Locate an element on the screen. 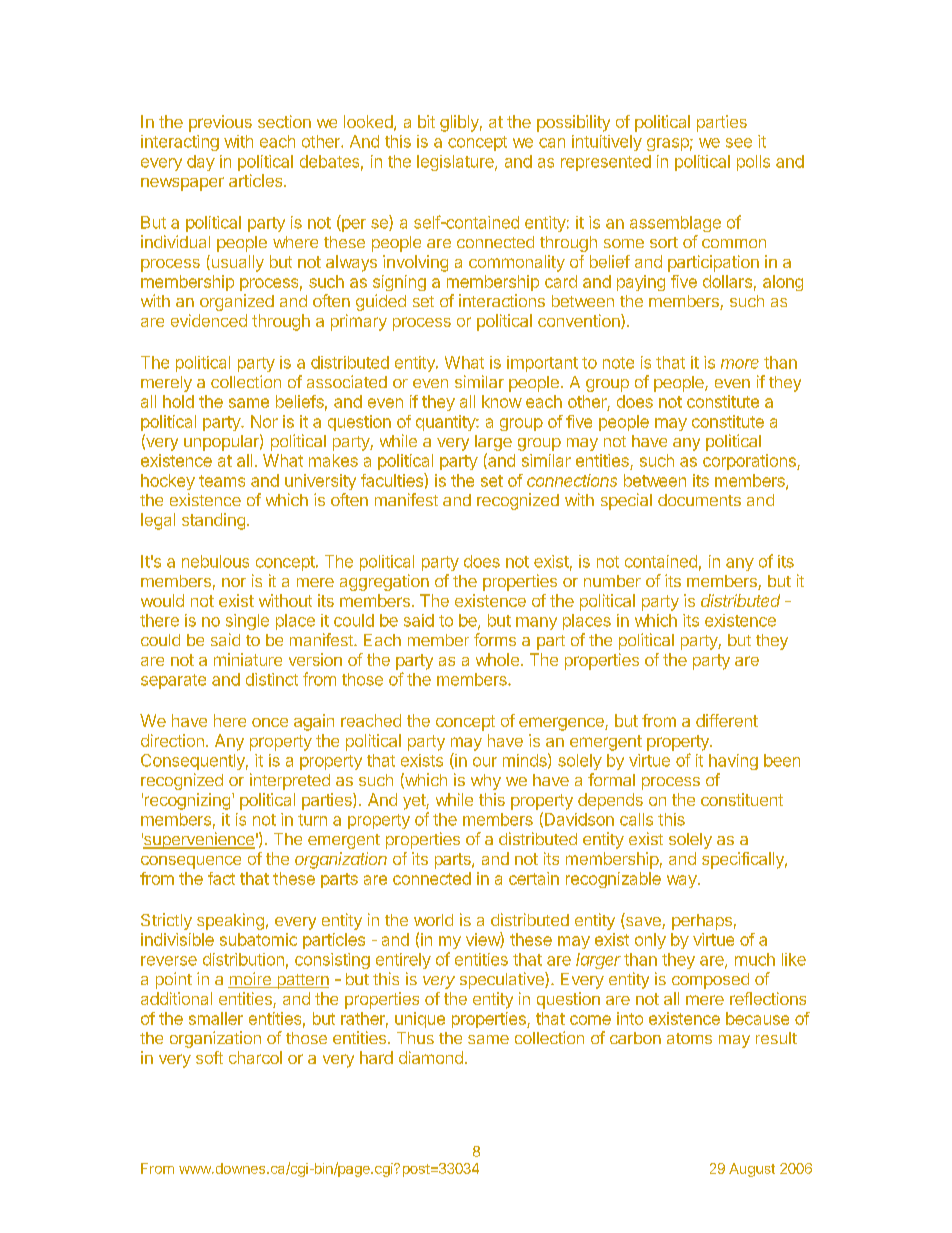 This screenshot has width=952, height=1233. day is located at coordinates (201, 163).
